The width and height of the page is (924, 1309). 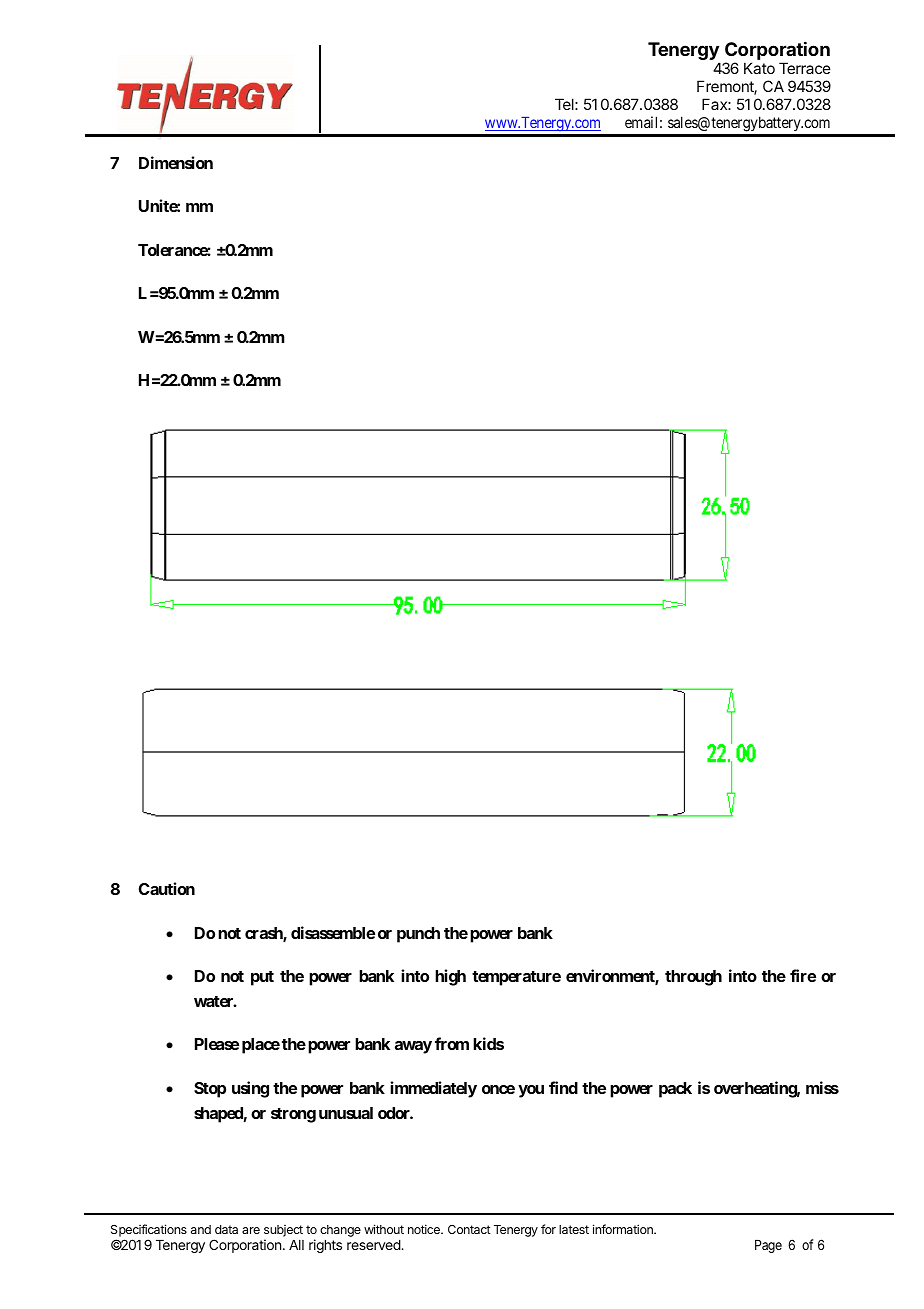 I want to click on through, so click(x=693, y=978).
